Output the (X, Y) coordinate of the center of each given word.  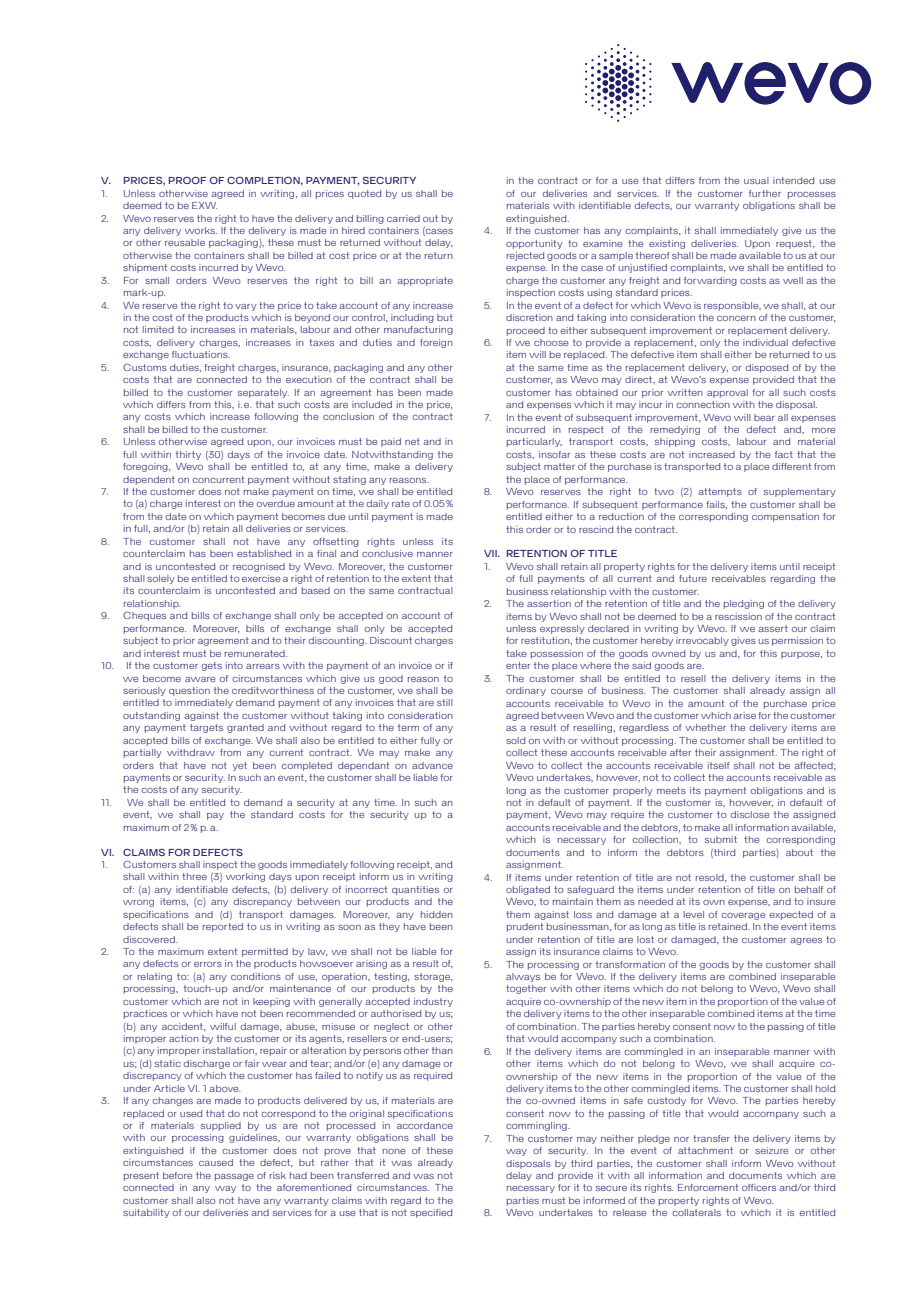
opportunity (534, 244)
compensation (785, 517)
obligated (528, 890)
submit (721, 839)
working (245, 877)
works (201, 230)
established (264, 553)
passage (234, 1177)
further (765, 193)
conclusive (387, 553)
